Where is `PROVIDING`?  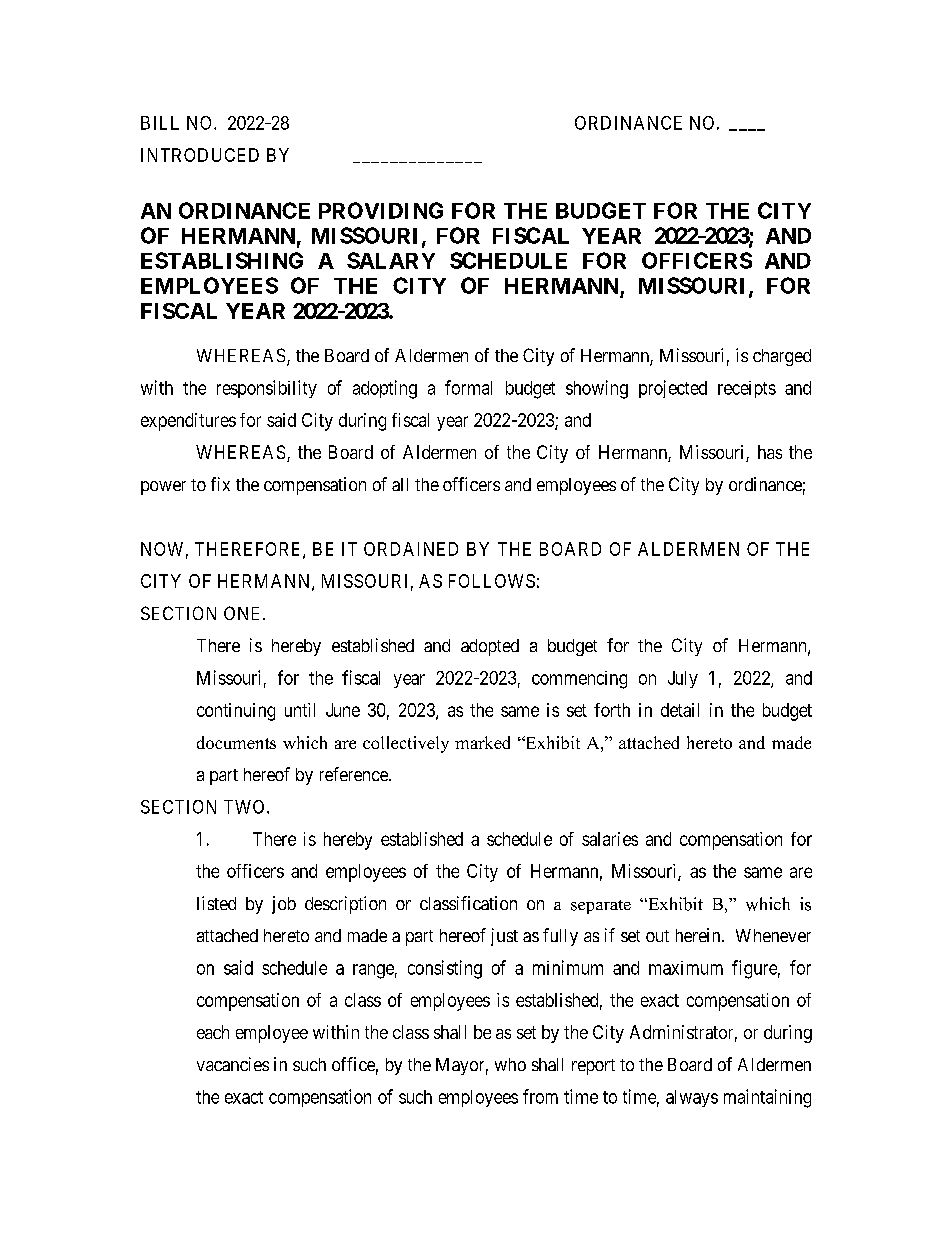 PROVIDING is located at coordinates (381, 210).
